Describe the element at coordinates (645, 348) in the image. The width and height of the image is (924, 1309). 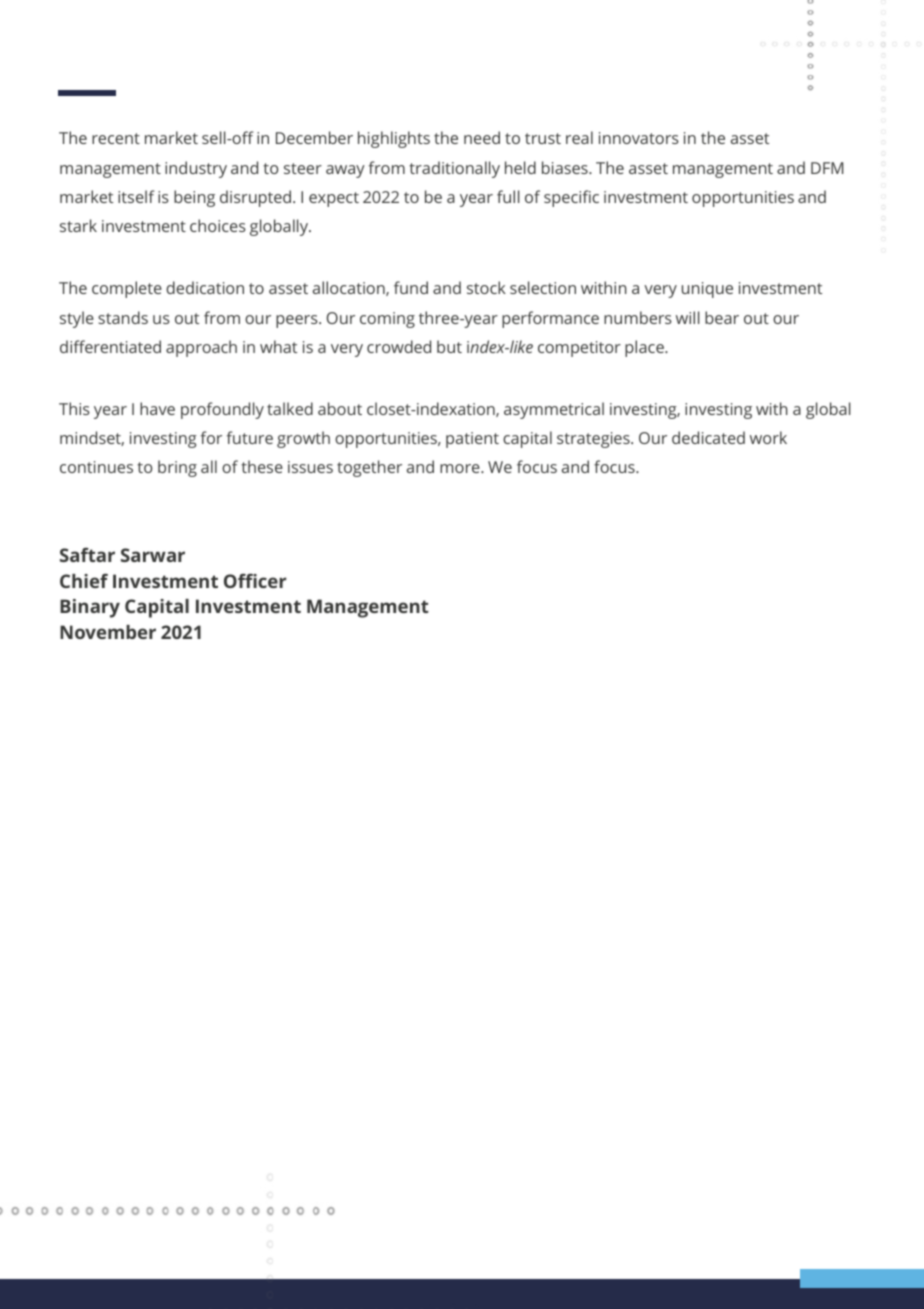
I see `place` at that location.
